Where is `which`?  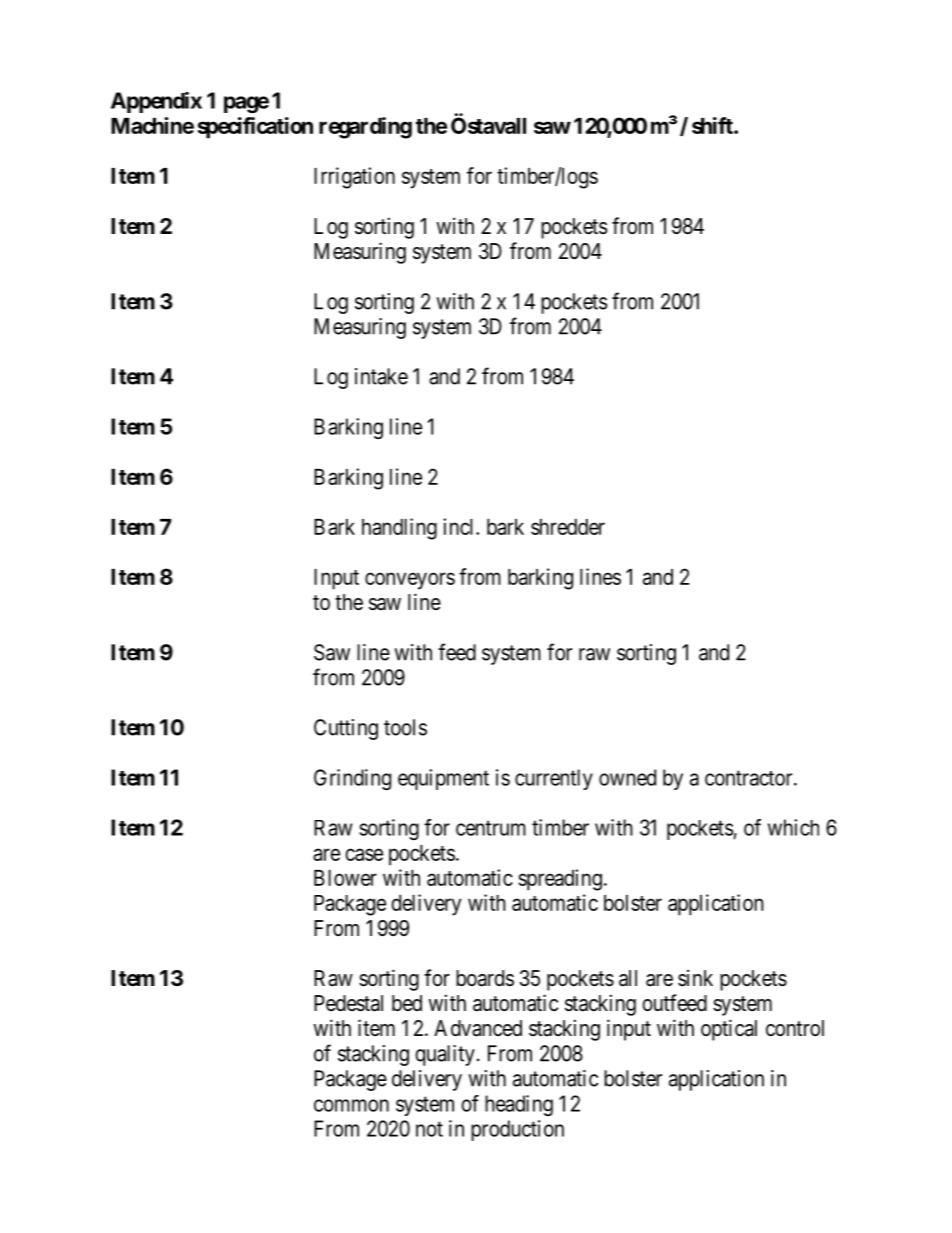 which is located at coordinates (793, 827).
